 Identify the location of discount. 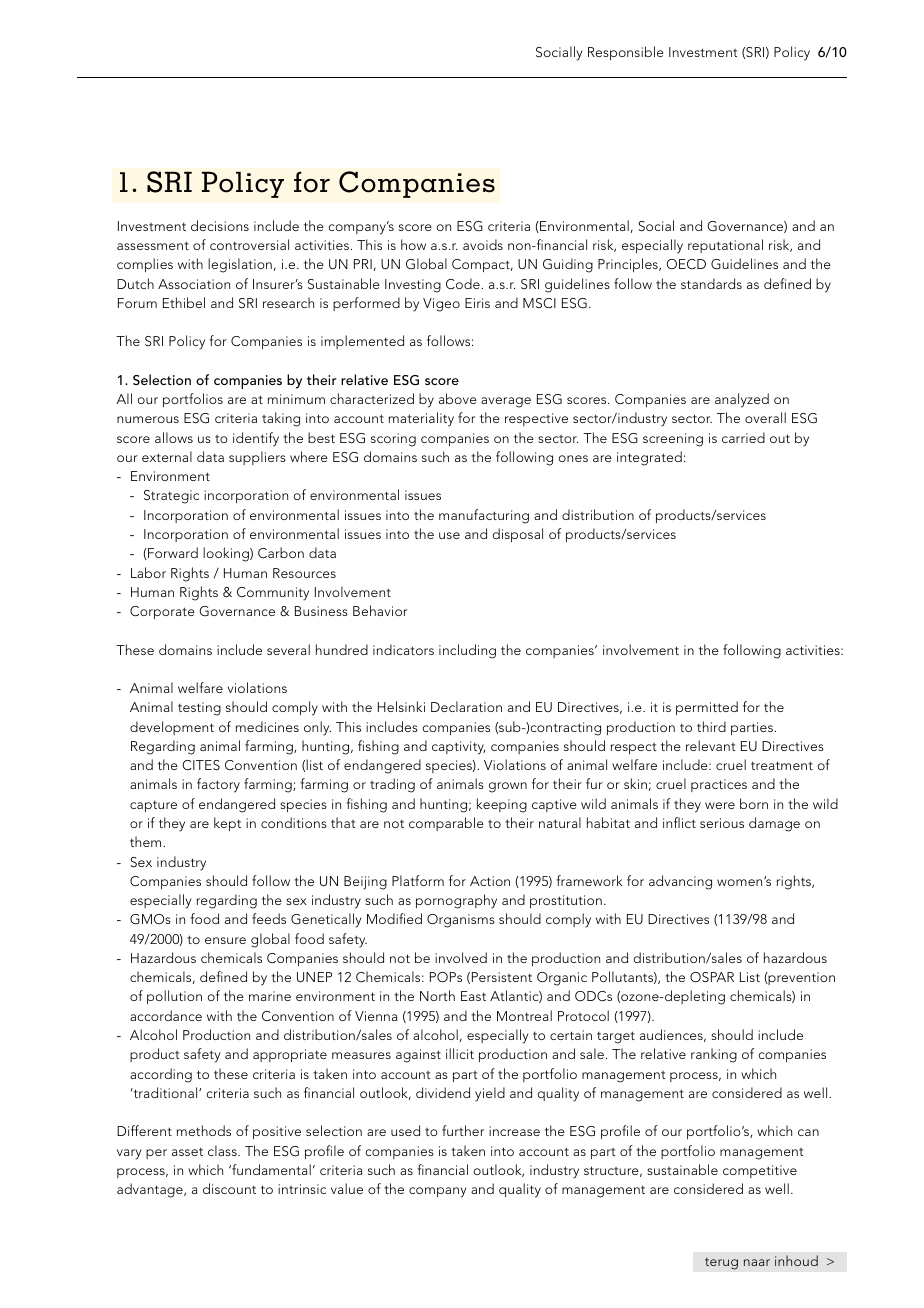
(229, 1188).
